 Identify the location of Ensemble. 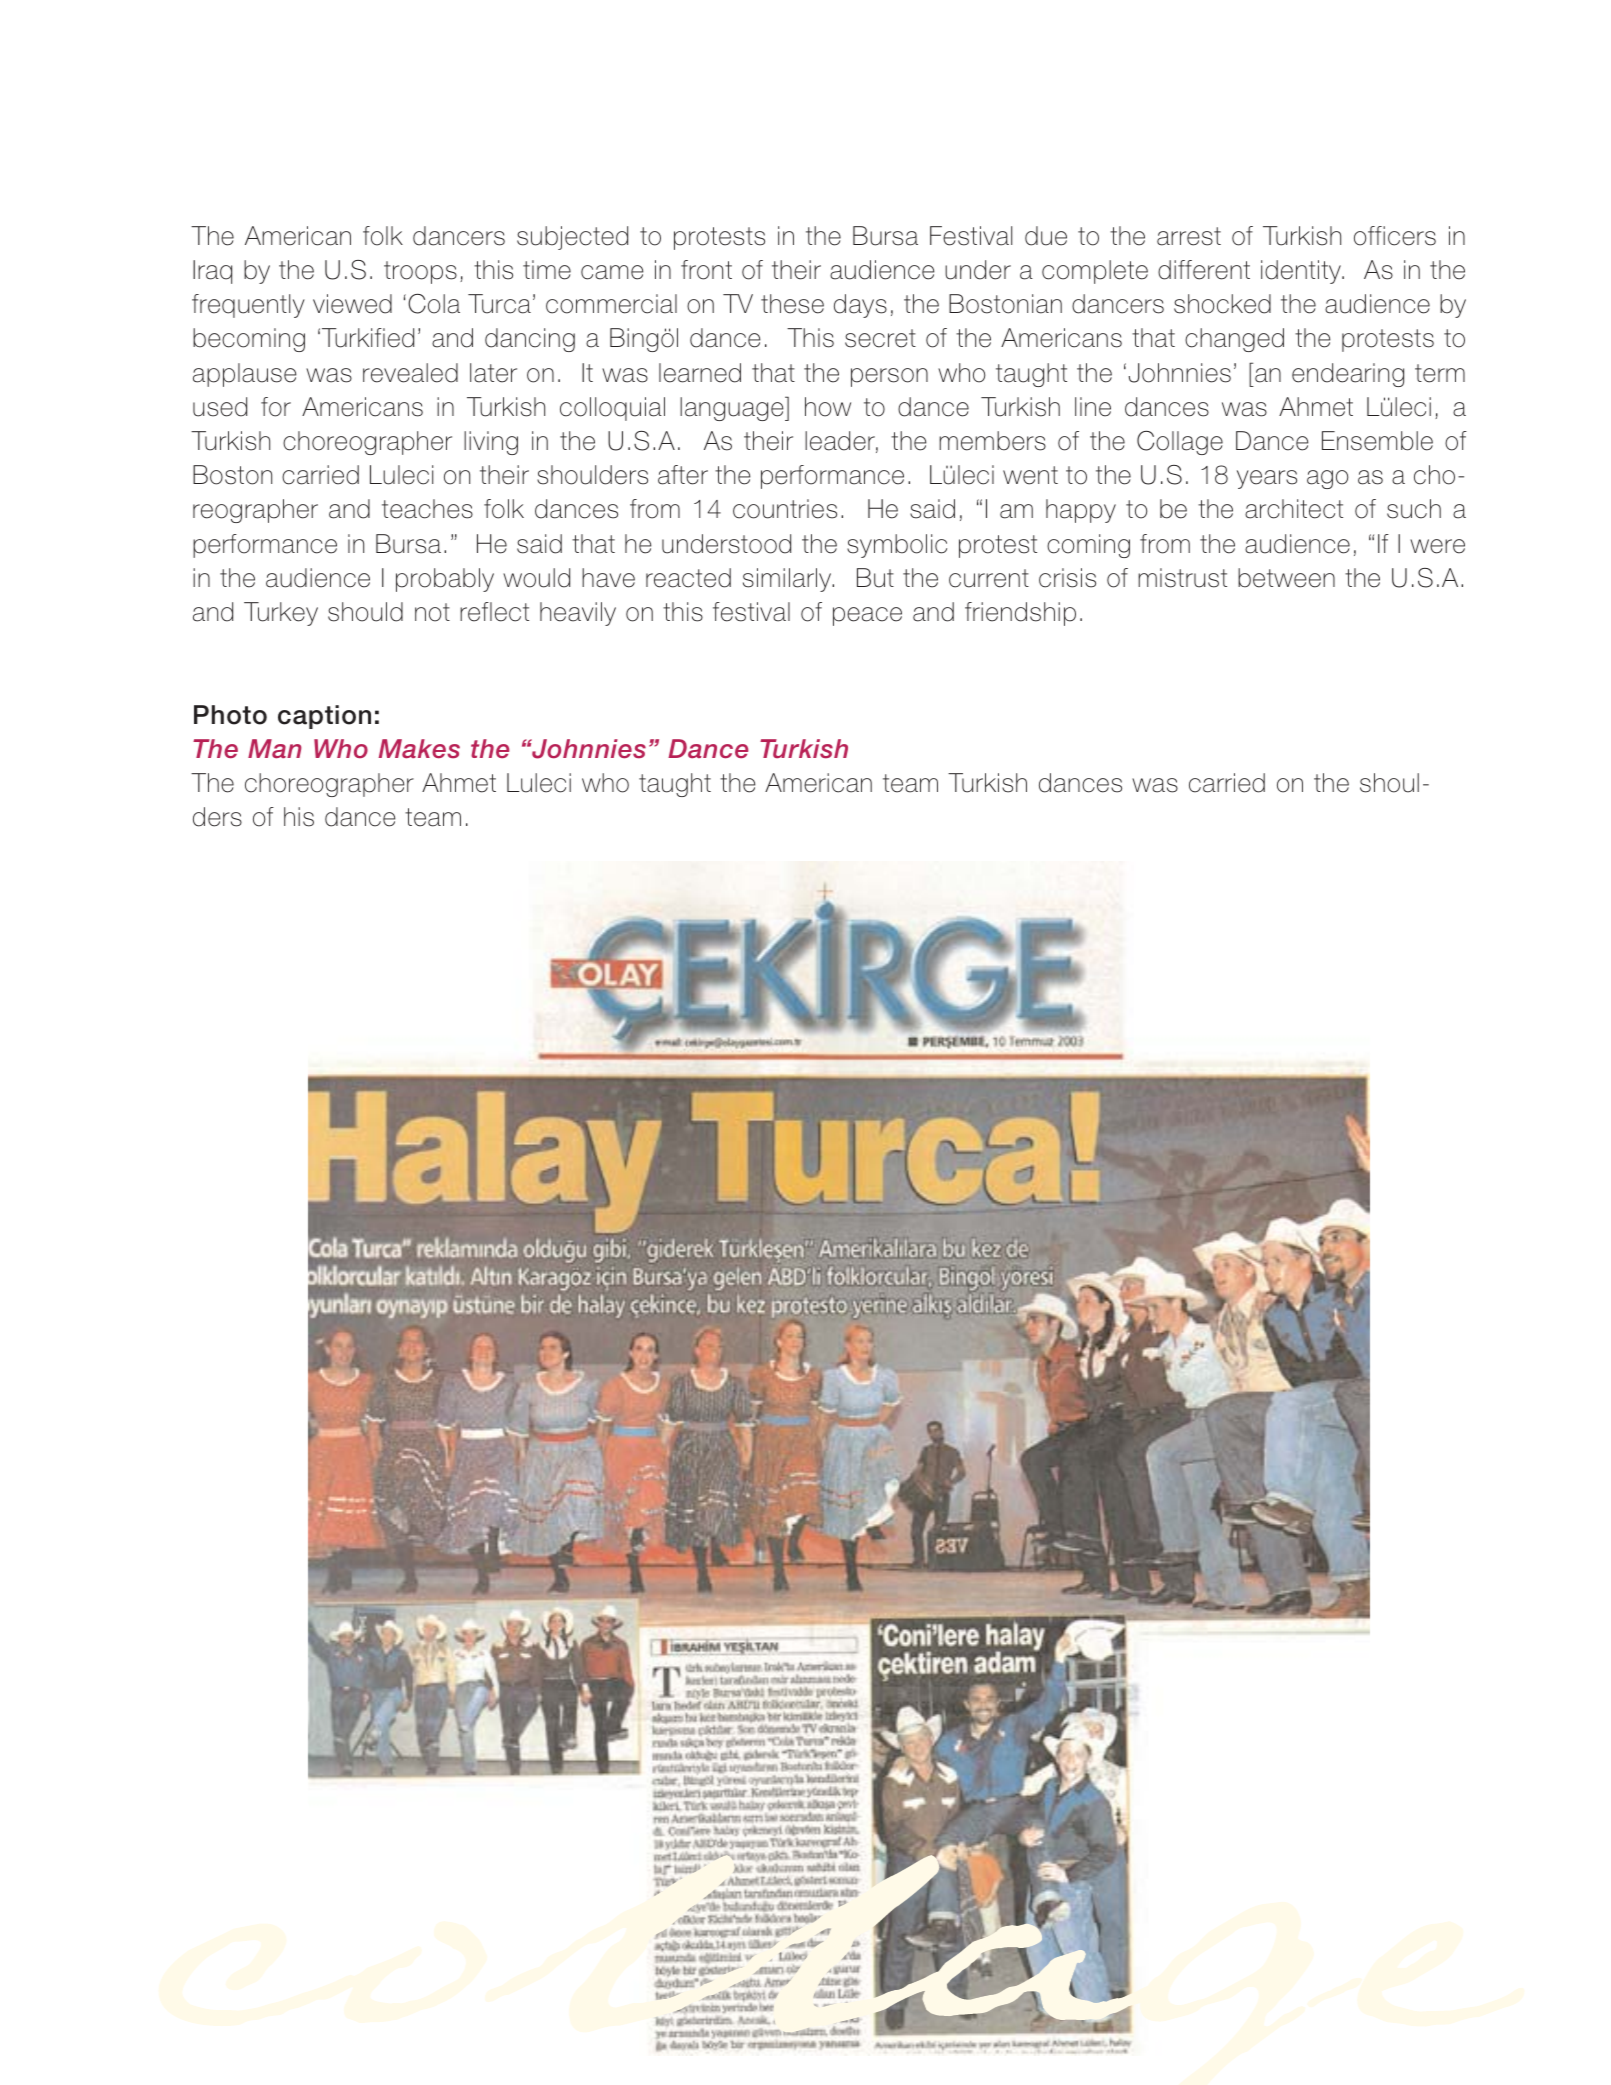
(1377, 441).
